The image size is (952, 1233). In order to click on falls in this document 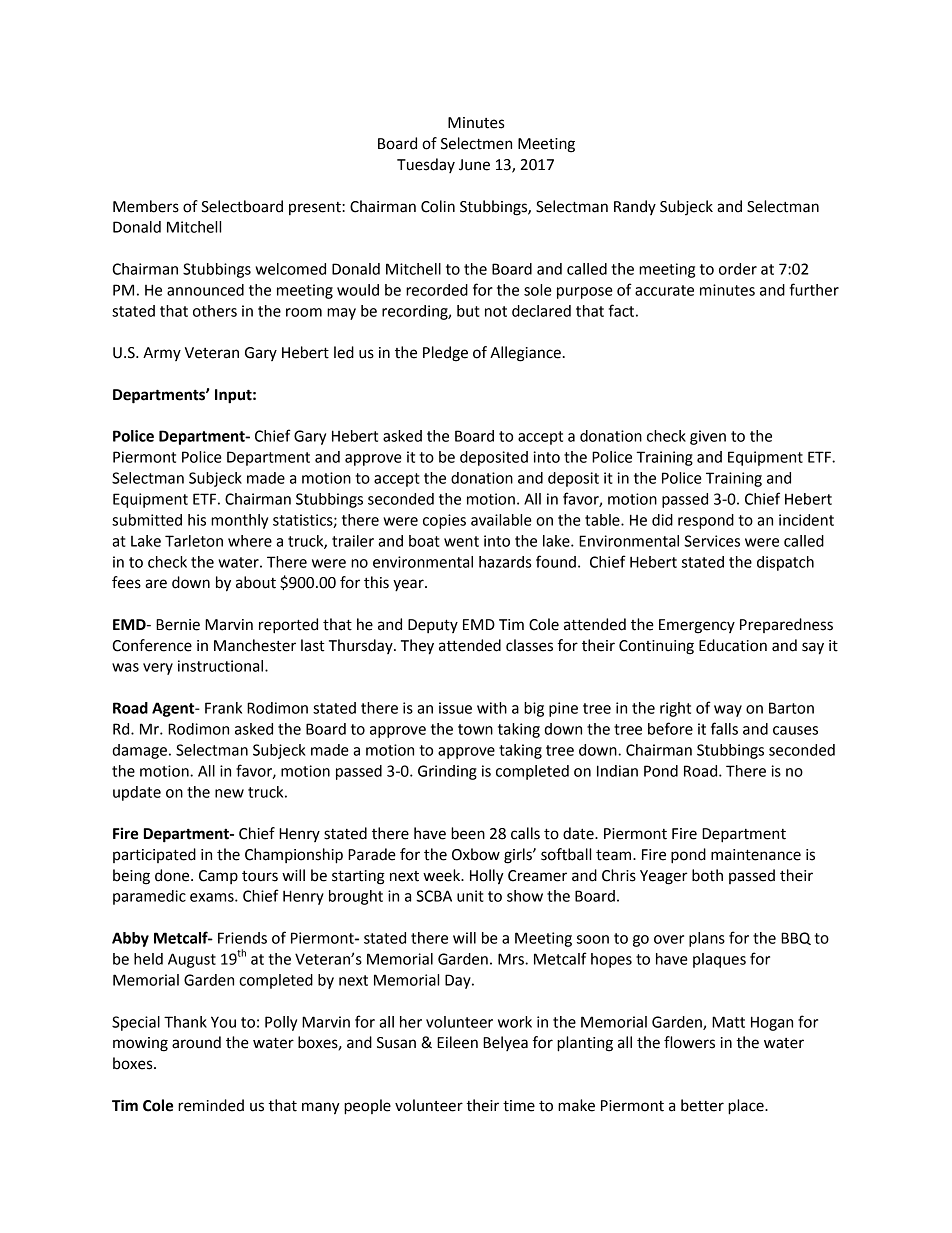, I will do `click(724, 728)`.
